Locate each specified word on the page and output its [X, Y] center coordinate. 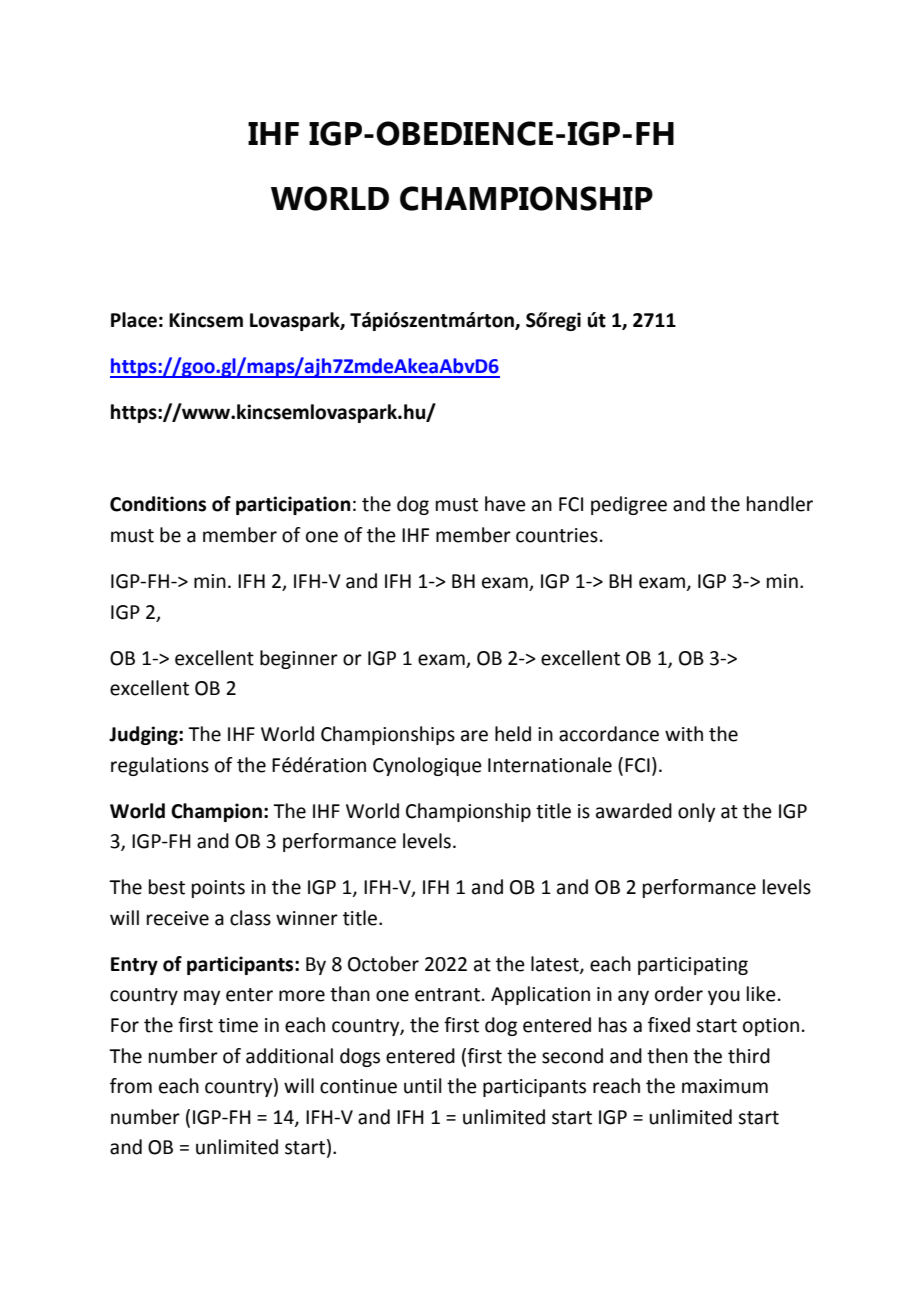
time [238, 1025]
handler [780, 504]
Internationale [550, 765]
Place [134, 320]
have [505, 504]
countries [557, 535]
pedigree [629, 505]
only [696, 812]
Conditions [158, 504]
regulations [160, 766]
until [422, 1086]
